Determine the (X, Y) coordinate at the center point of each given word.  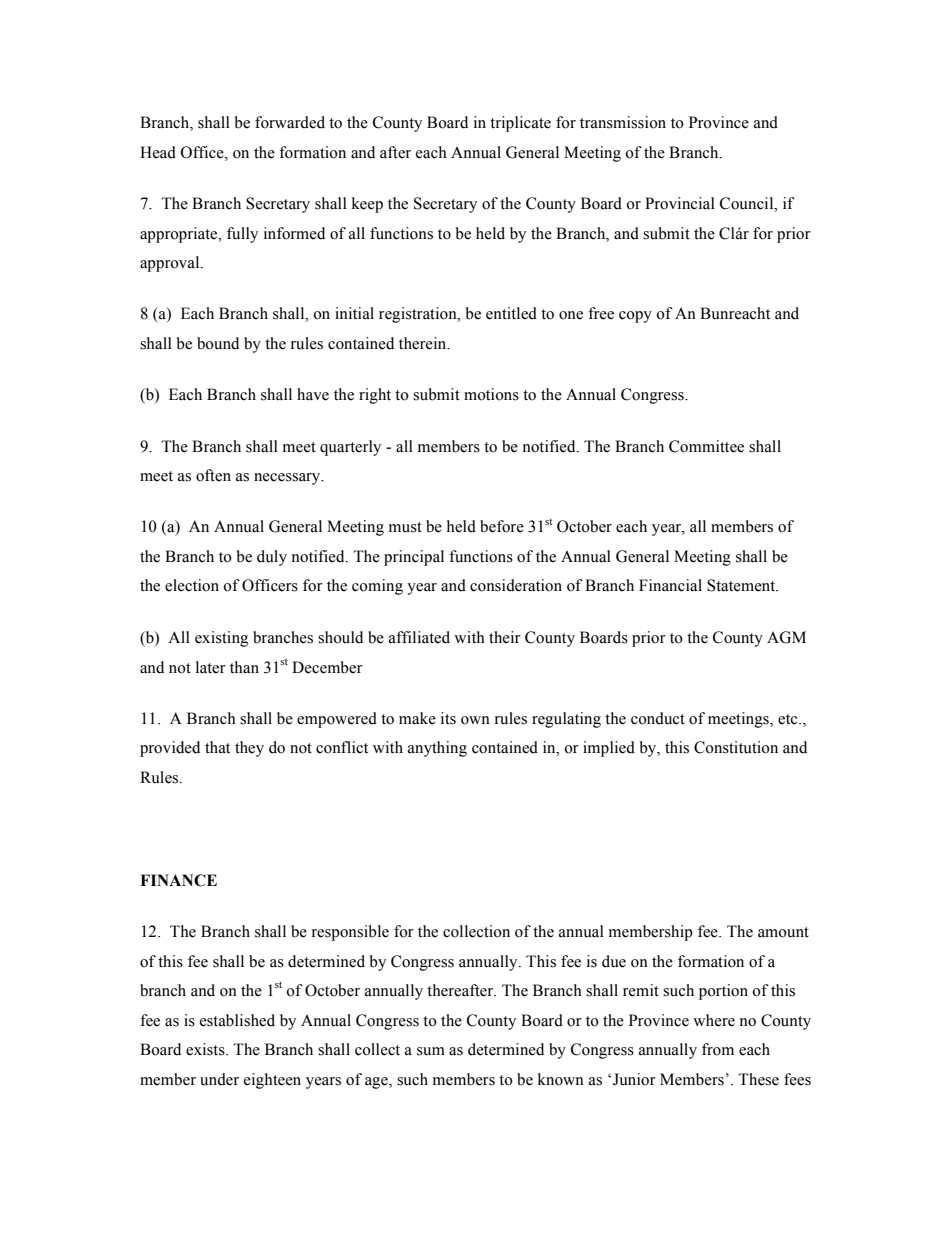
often (213, 475)
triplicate (520, 124)
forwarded (290, 122)
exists (206, 1049)
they (249, 749)
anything (437, 749)
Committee (706, 446)
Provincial (680, 203)
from (718, 1049)
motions (491, 394)
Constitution (736, 747)
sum (431, 1051)
